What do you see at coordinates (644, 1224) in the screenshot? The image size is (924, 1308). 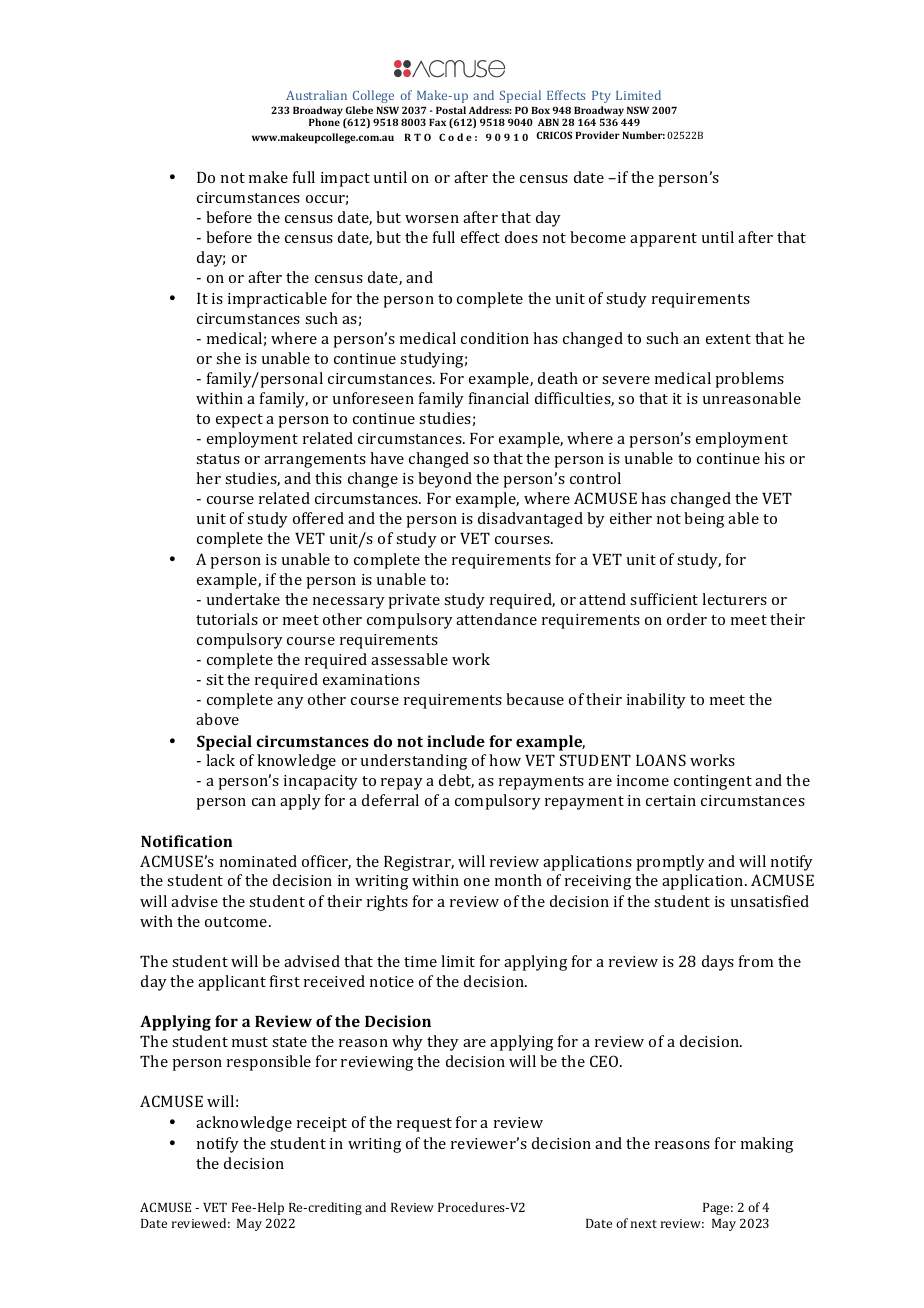 I see `next` at bounding box center [644, 1224].
